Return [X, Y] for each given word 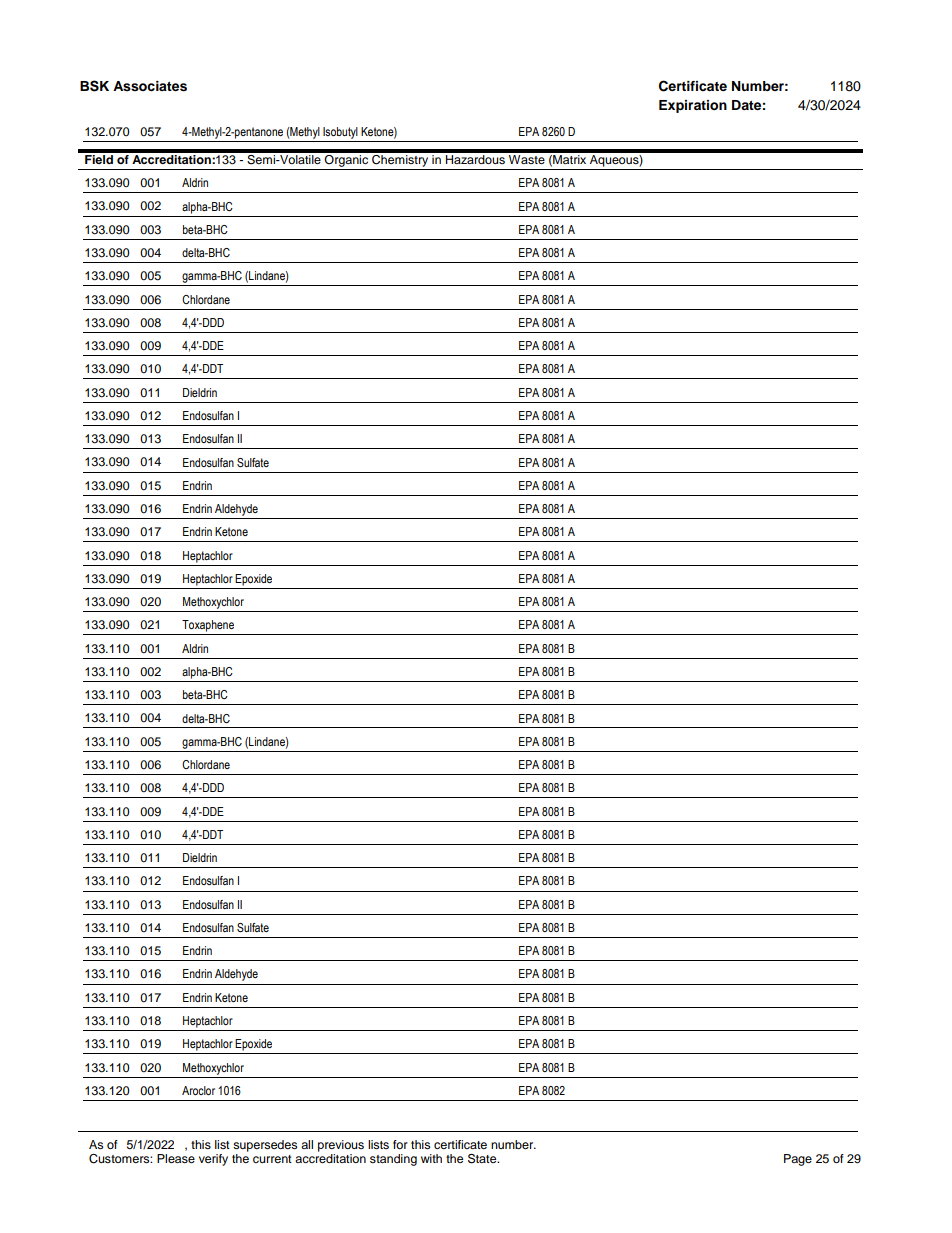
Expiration [693, 106]
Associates [150, 86]
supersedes [265, 1146]
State [483, 1159]
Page [798, 1160]
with [431, 1158]
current [272, 1159]
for [400, 1144]
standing [393, 1160]
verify [213, 1160]
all [307, 1144]
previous [341, 1146]
